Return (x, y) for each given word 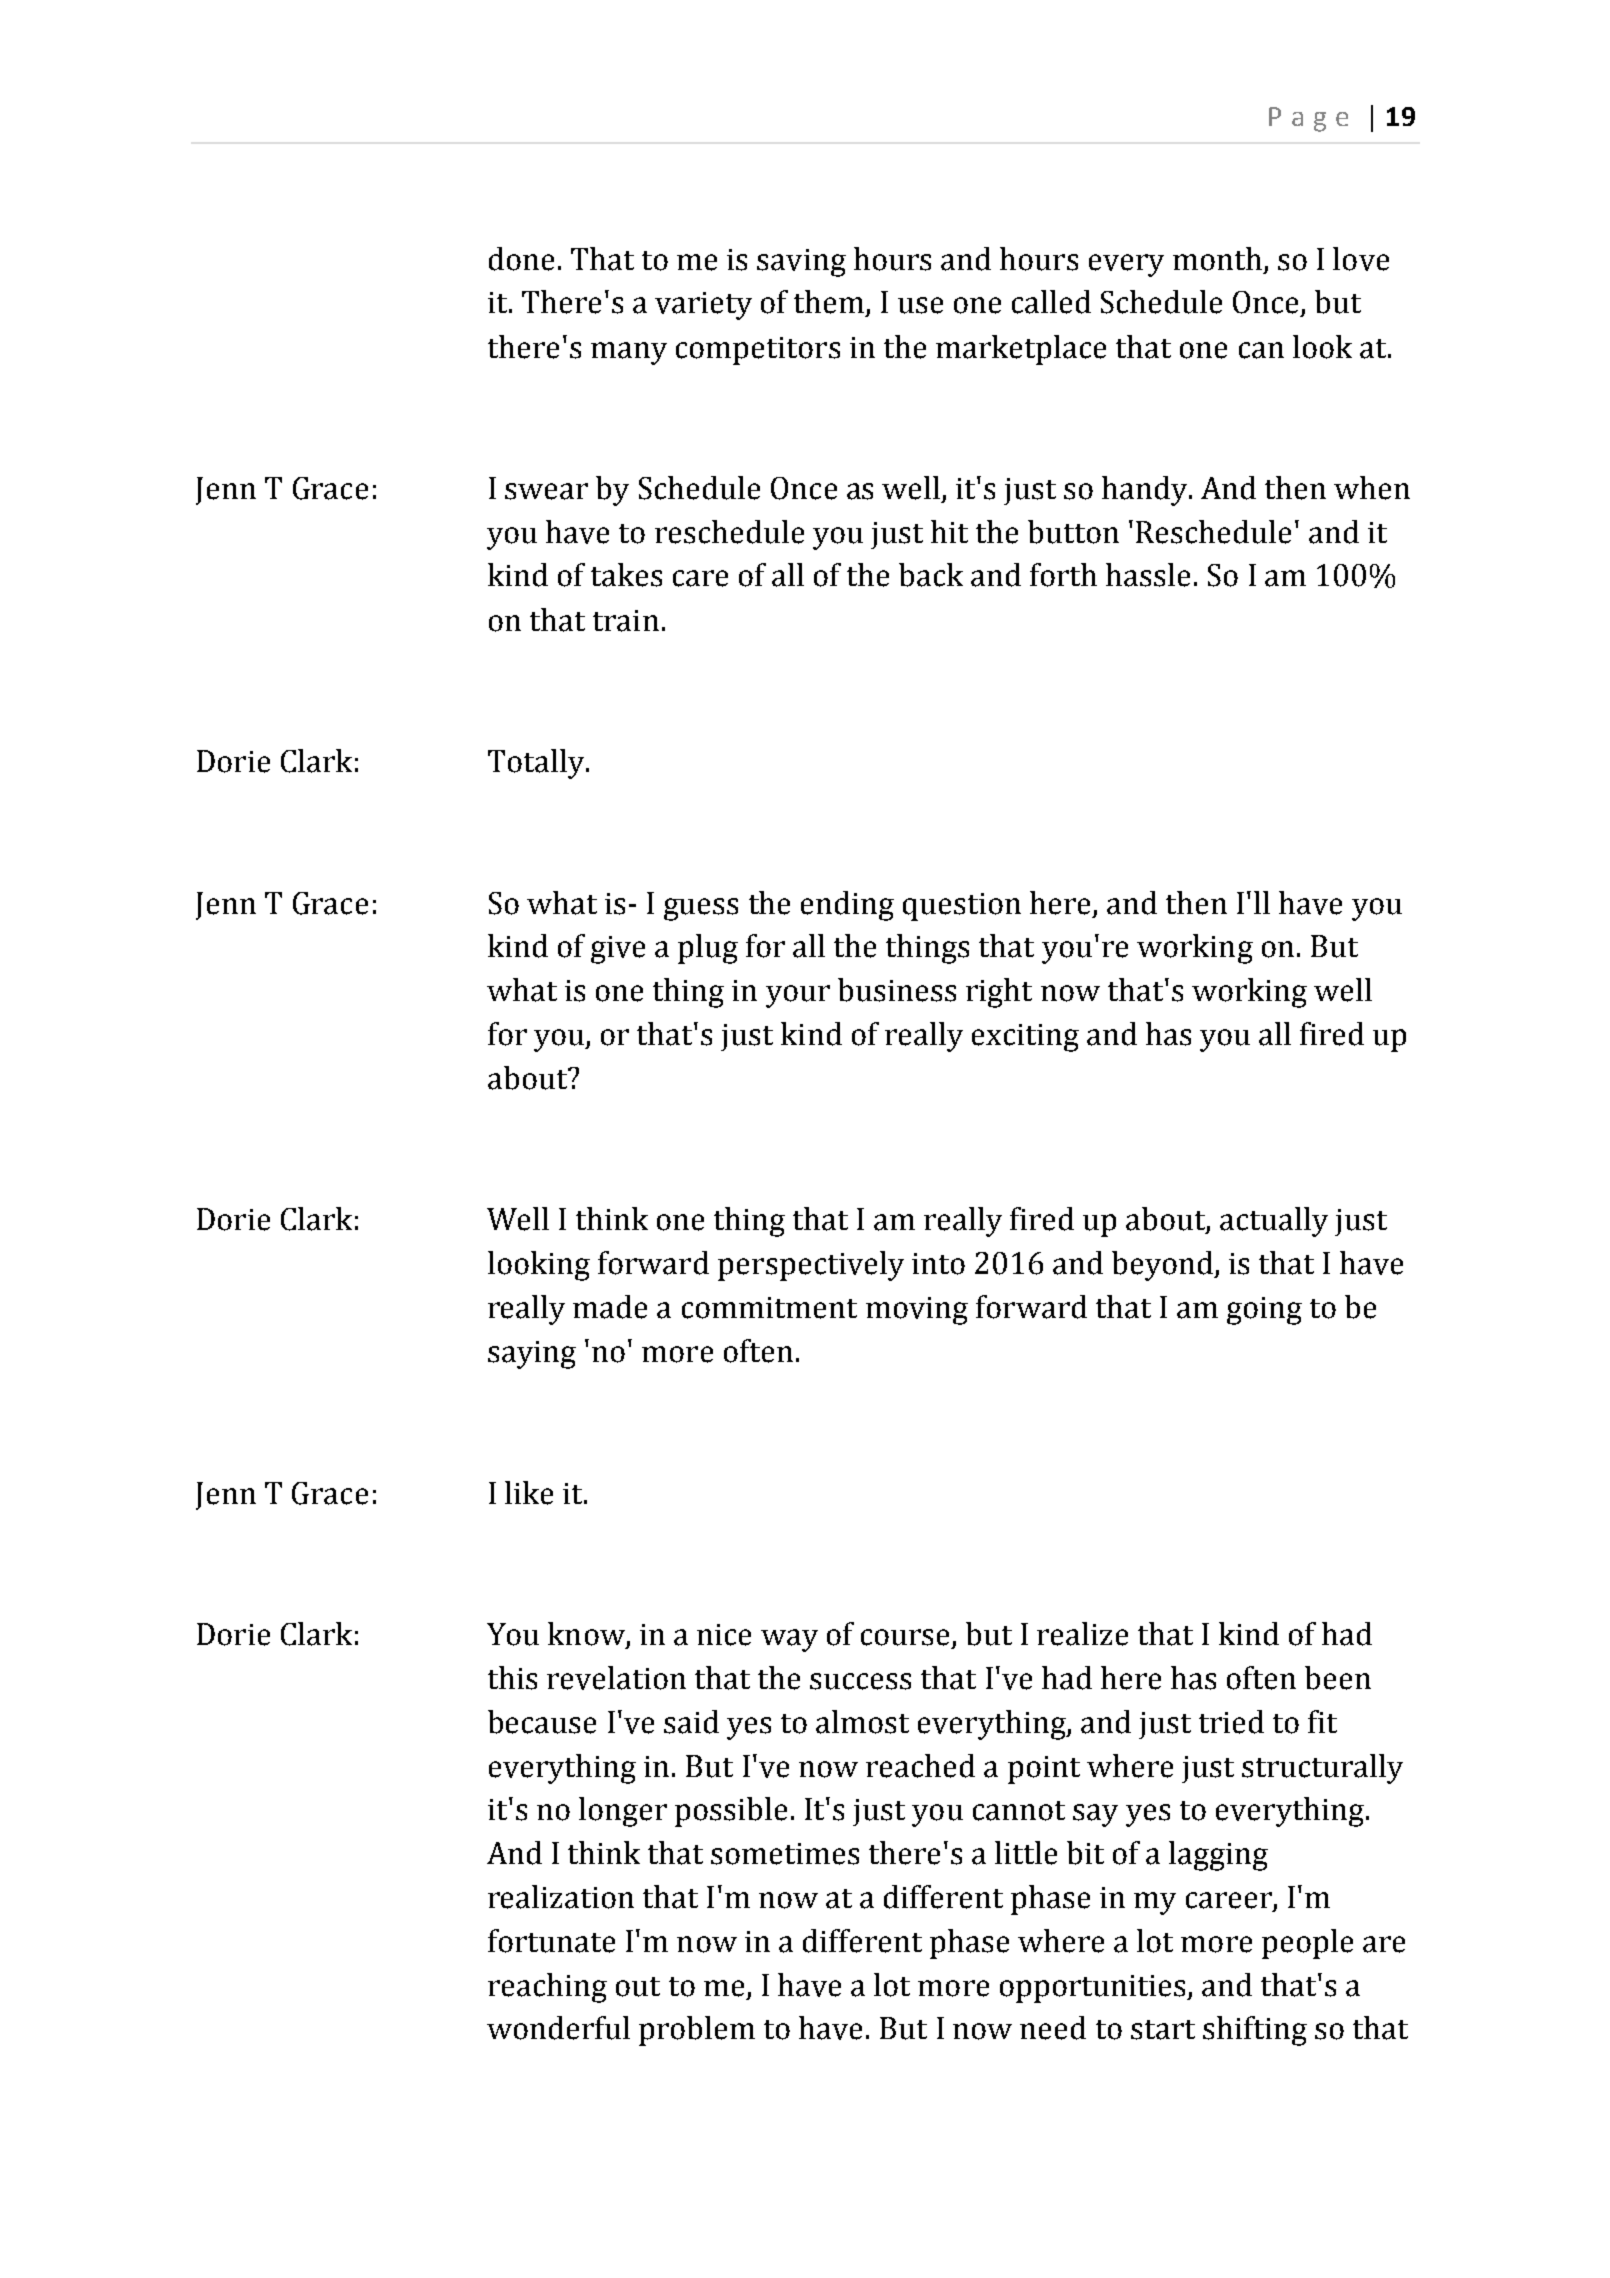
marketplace (1021, 350)
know (587, 1635)
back (931, 575)
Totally (537, 764)
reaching (547, 1988)
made (610, 1307)
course (907, 1638)
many (629, 353)
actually (1274, 1222)
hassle (1148, 575)
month (1217, 259)
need (1053, 2028)
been (1338, 1678)
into (938, 1264)
